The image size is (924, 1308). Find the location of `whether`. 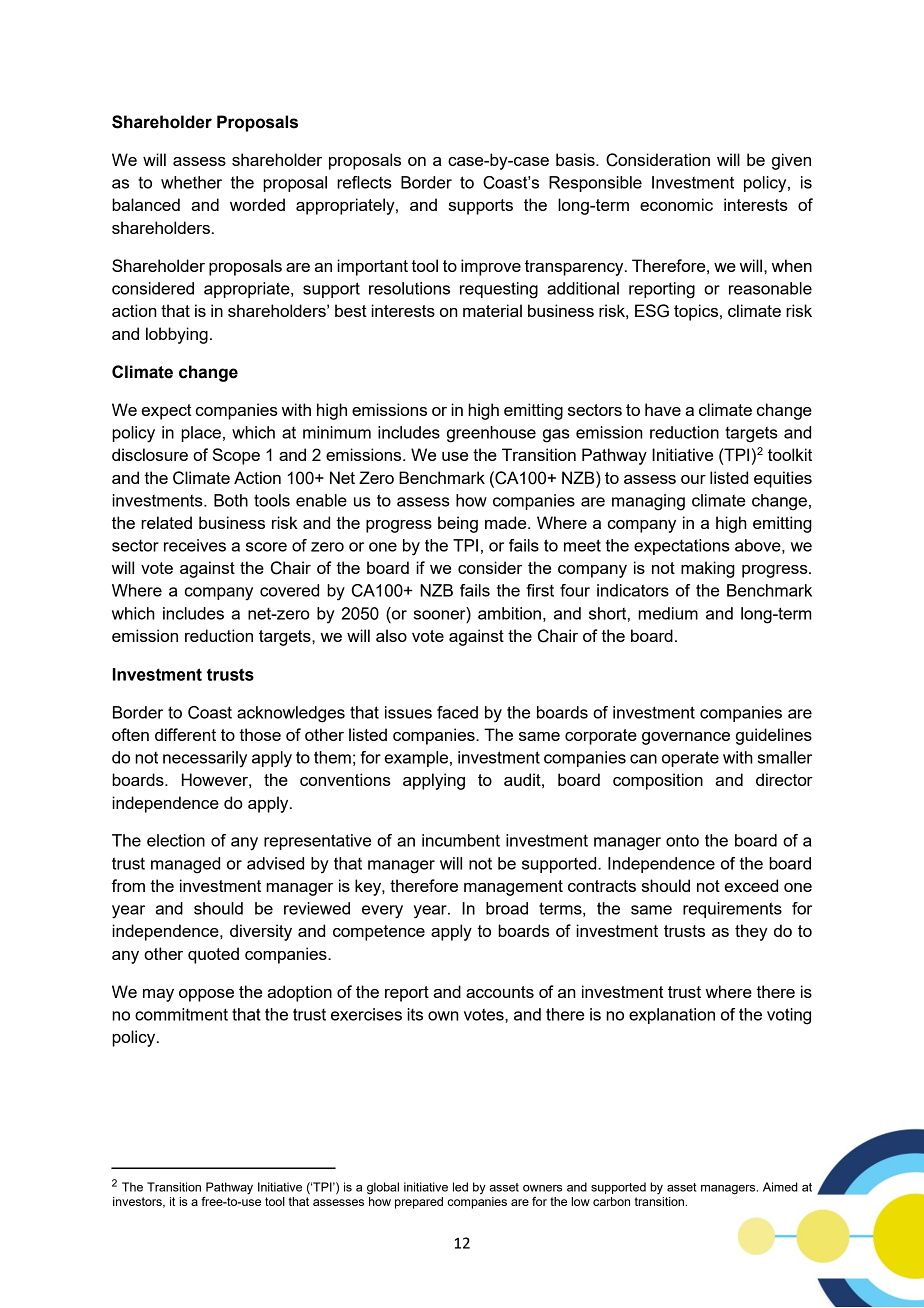

whether is located at coordinates (191, 182).
